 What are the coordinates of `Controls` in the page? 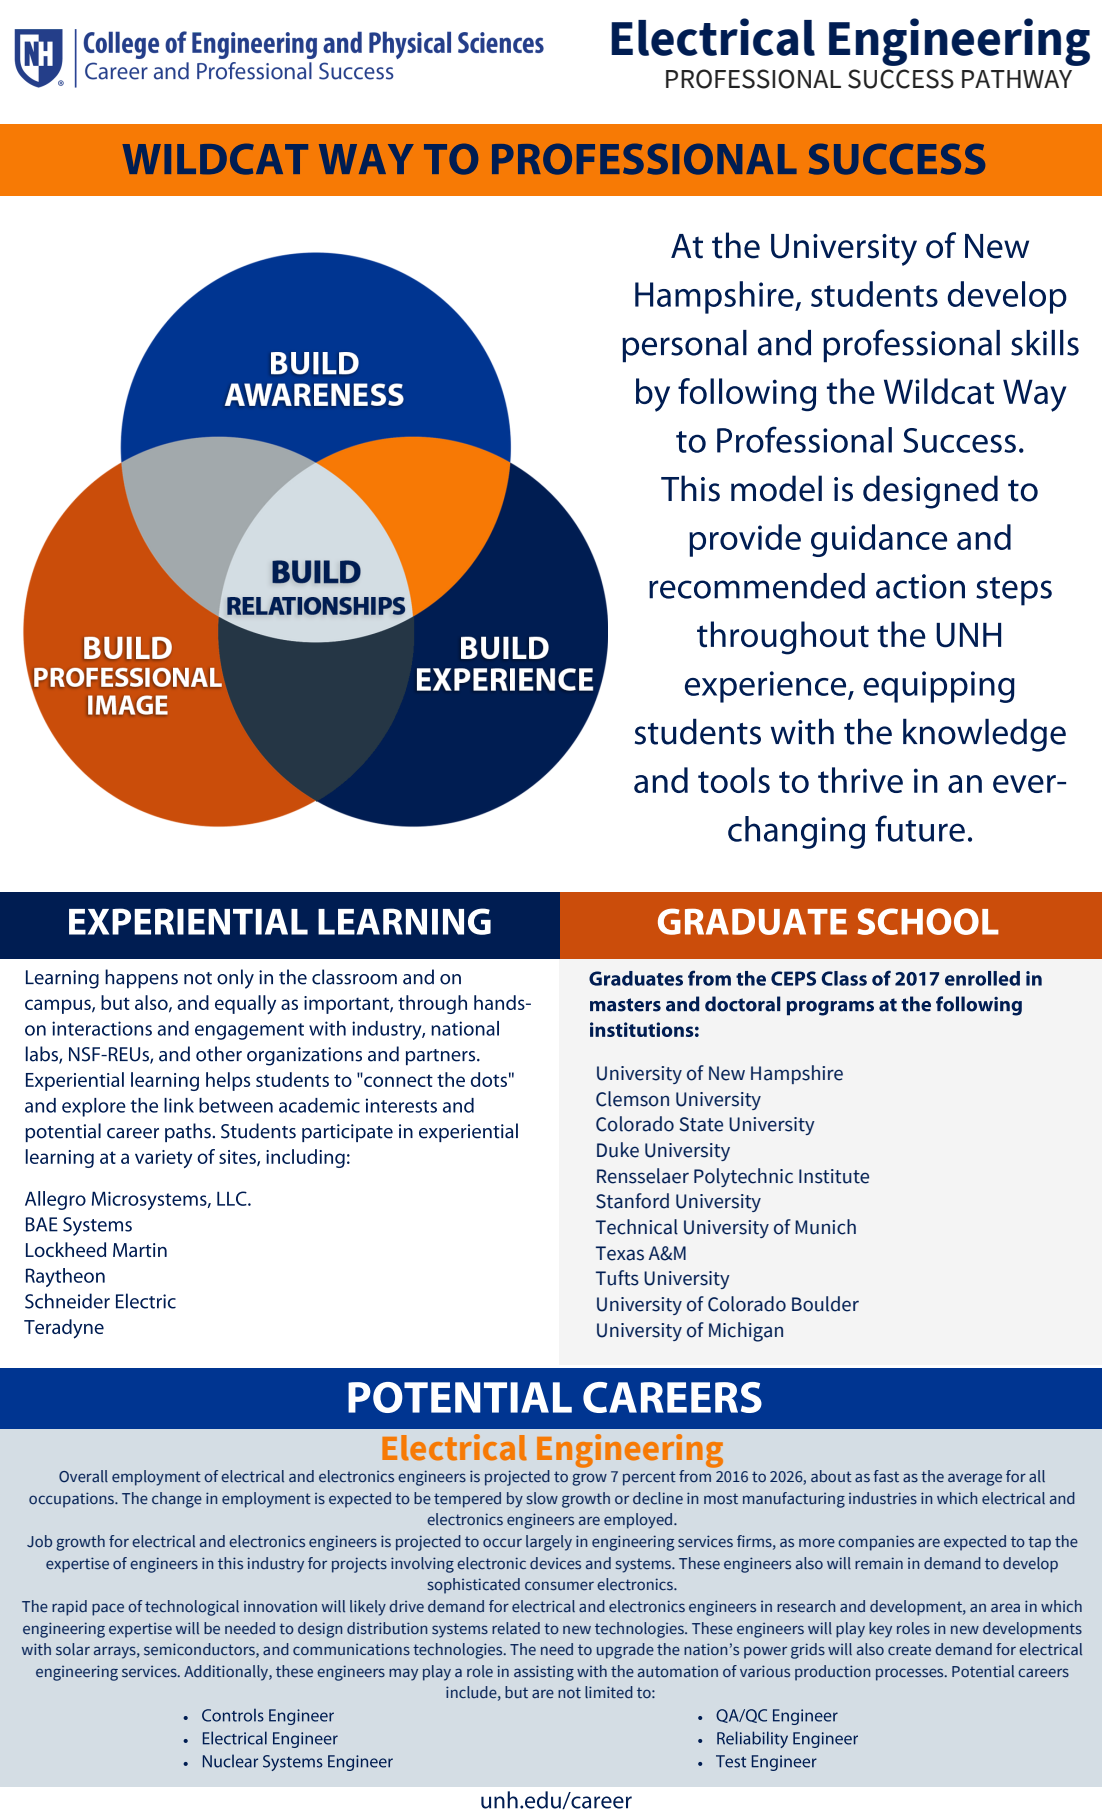 It's located at (233, 1715).
